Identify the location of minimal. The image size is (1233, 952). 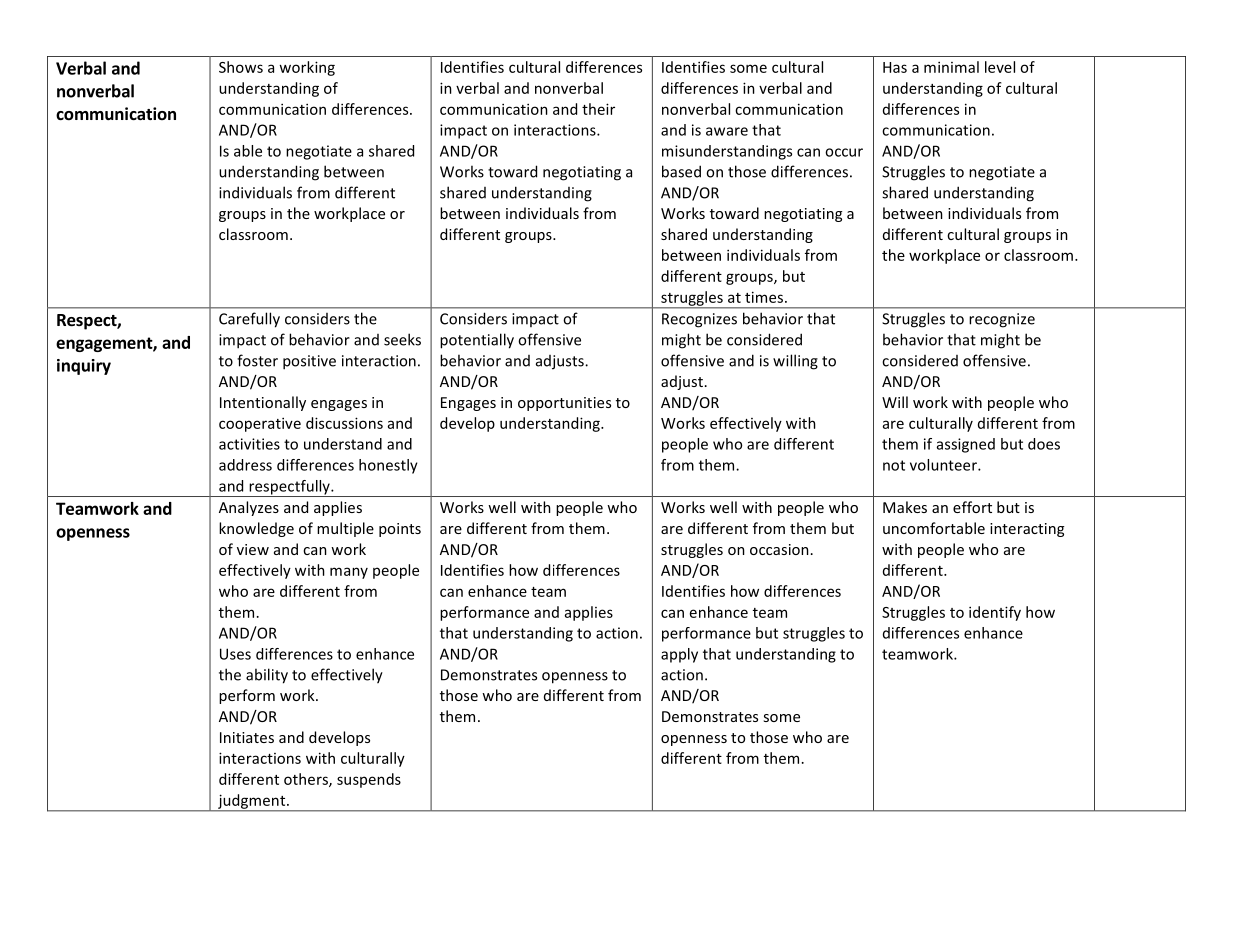
(951, 67).
